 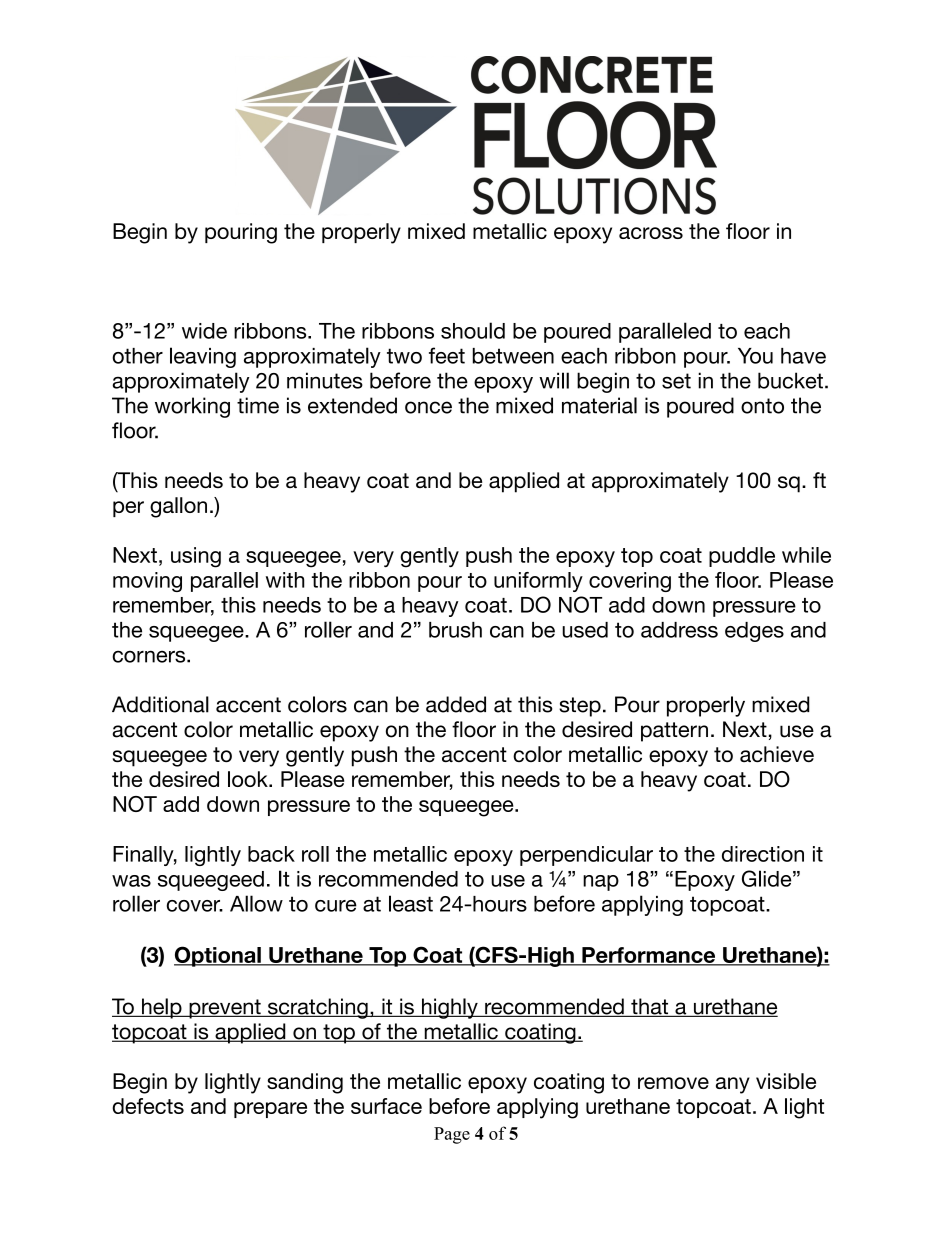 I want to click on any, so click(x=733, y=1085).
